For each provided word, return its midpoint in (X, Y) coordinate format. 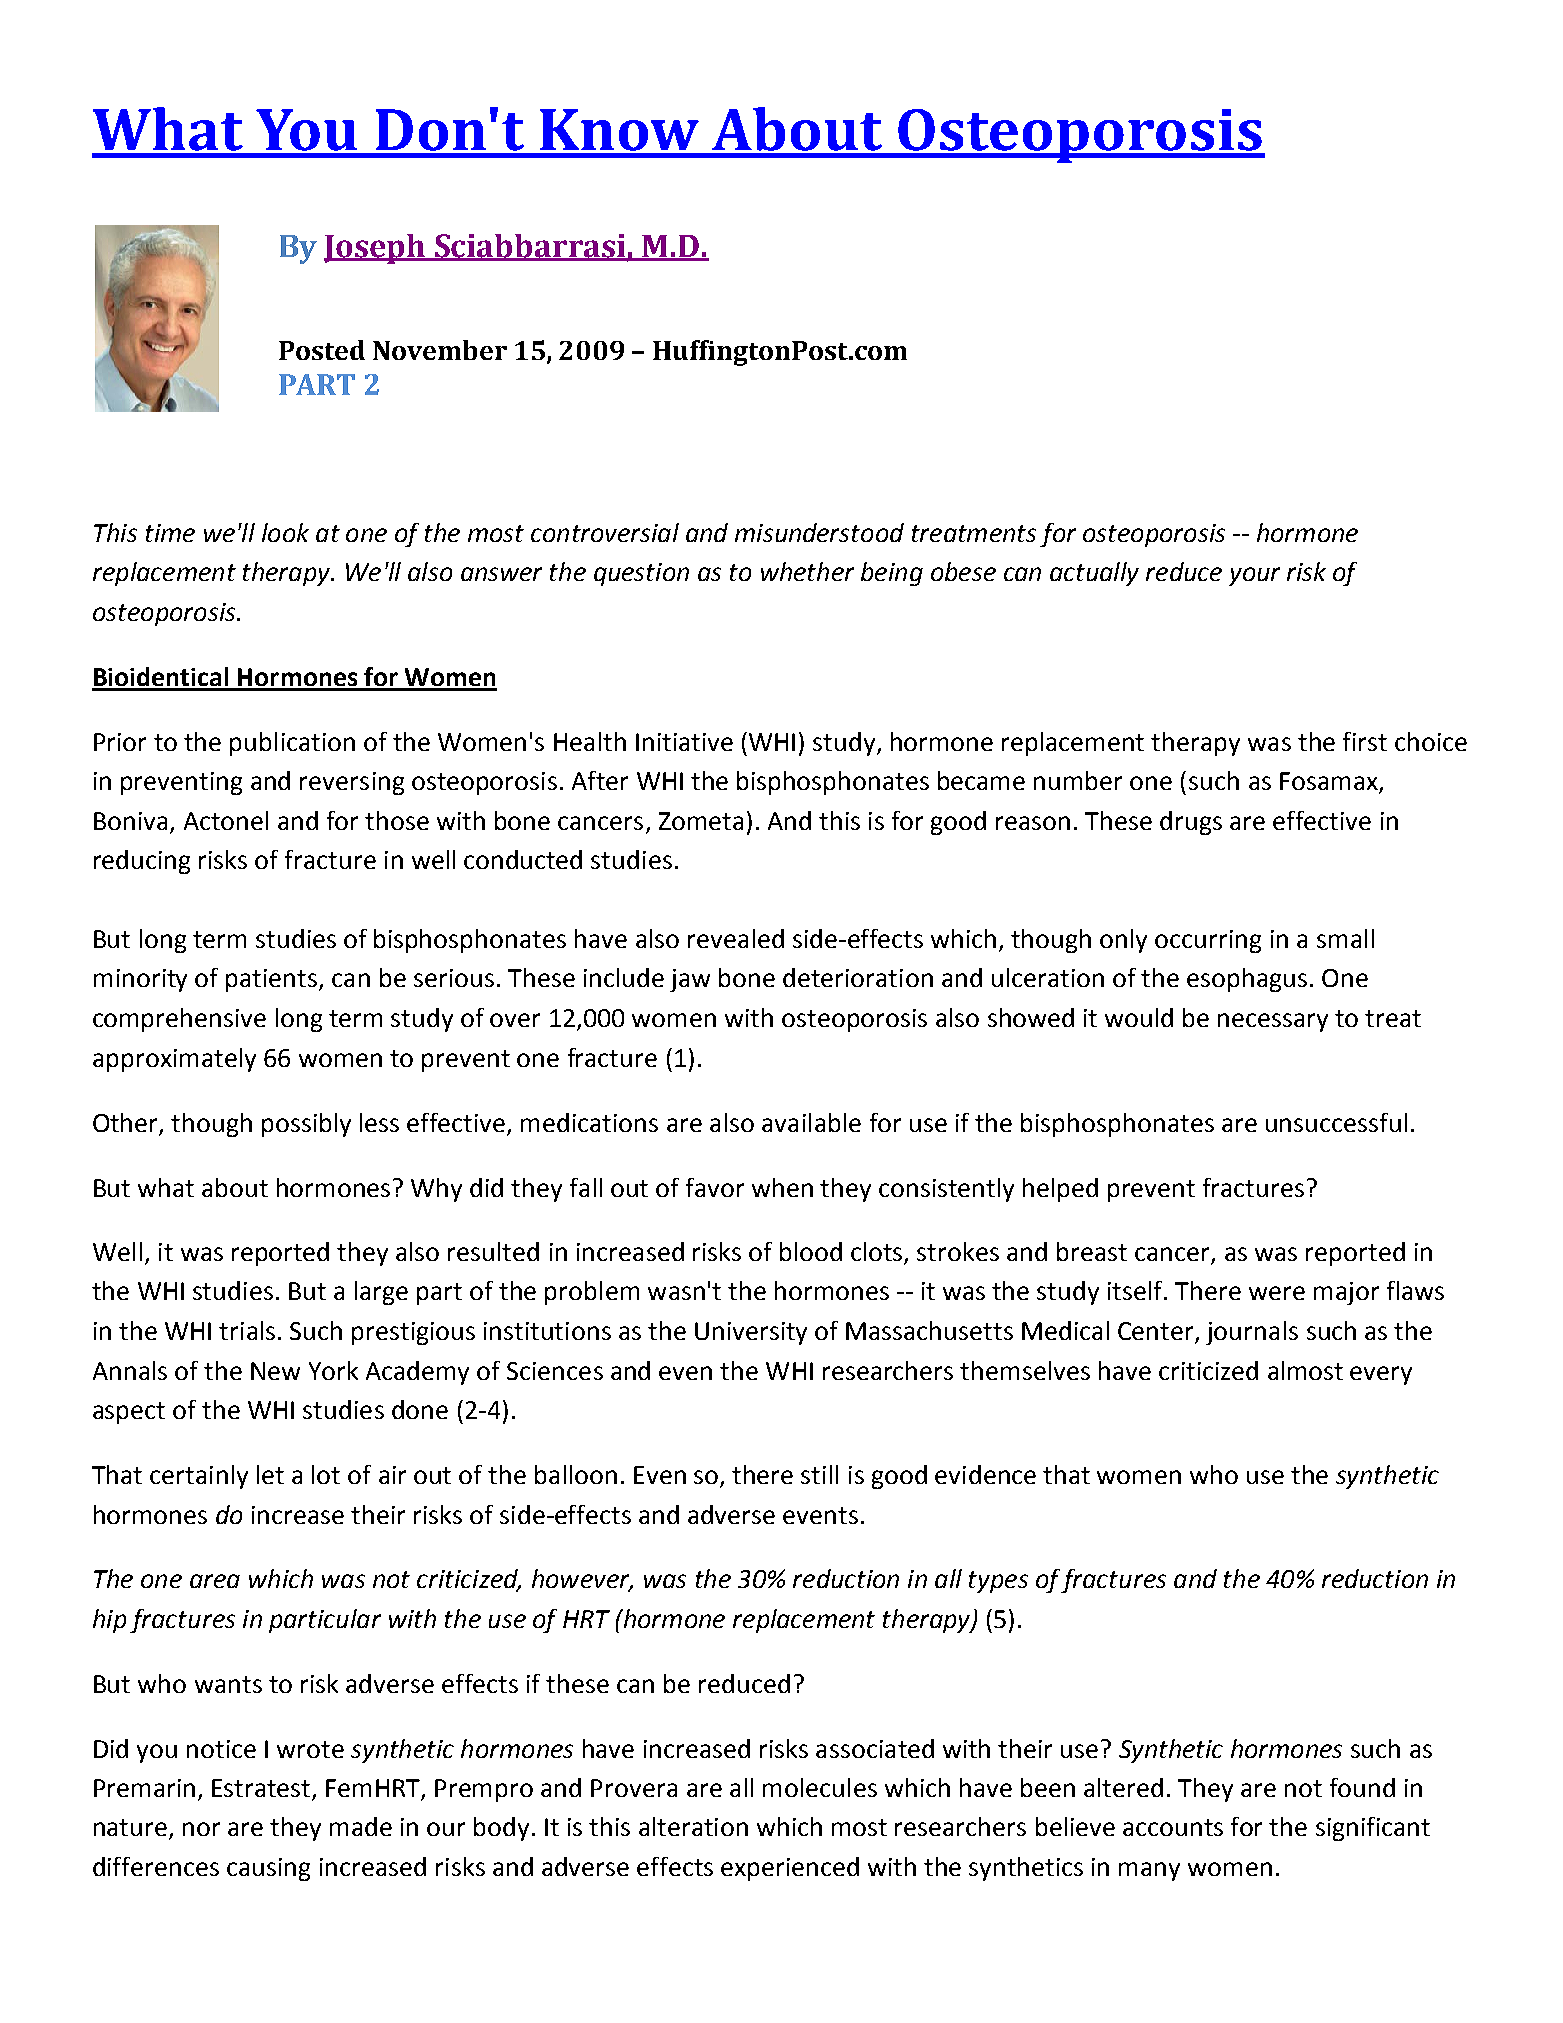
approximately (174, 1060)
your (1254, 576)
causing (268, 1869)
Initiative (684, 742)
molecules (820, 1787)
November (440, 350)
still (819, 1474)
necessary (1273, 1022)
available (811, 1122)
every (1381, 1375)
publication (292, 744)
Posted (322, 350)
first (1365, 741)
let (270, 1474)
